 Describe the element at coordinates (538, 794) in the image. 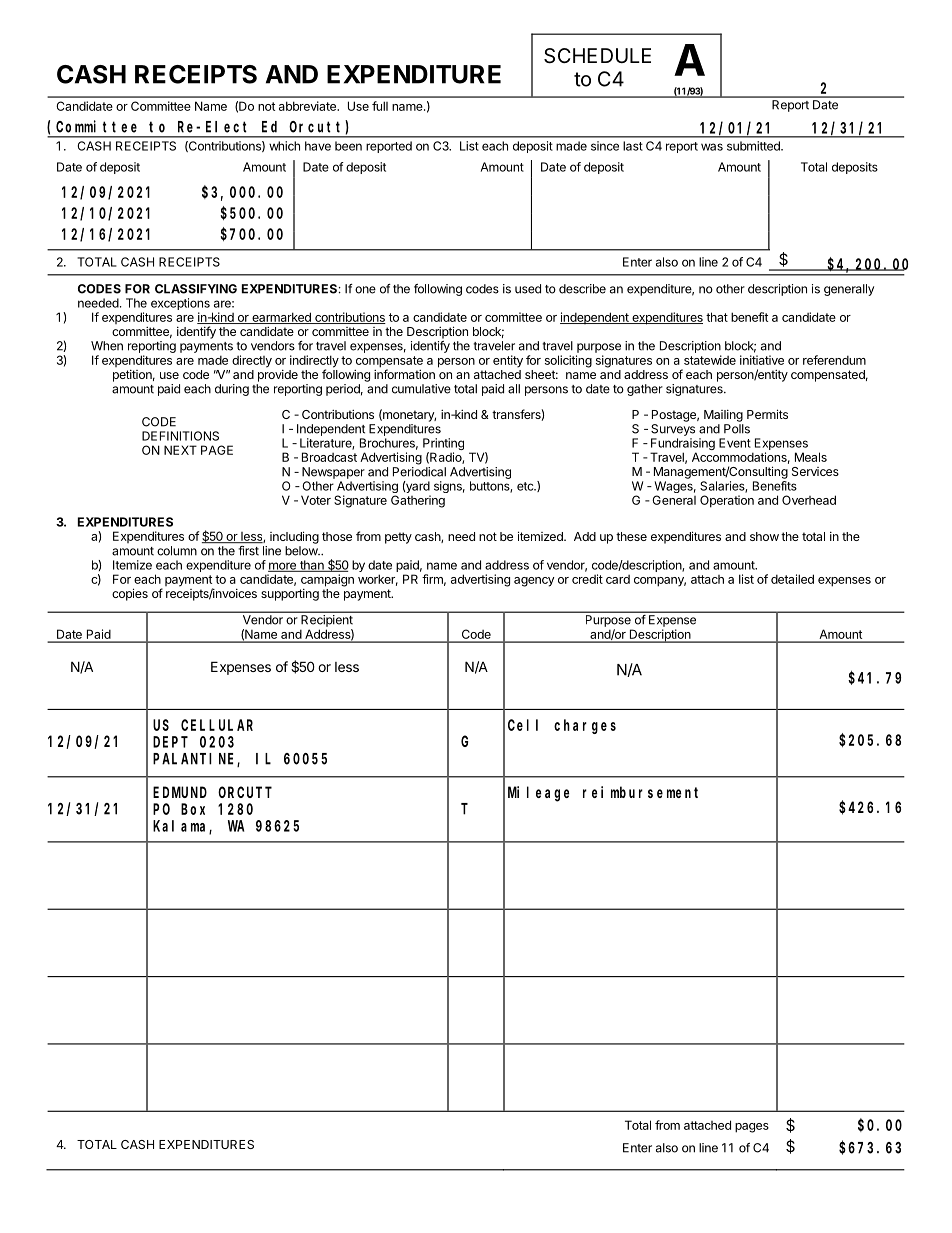

I see `Mileage` at that location.
